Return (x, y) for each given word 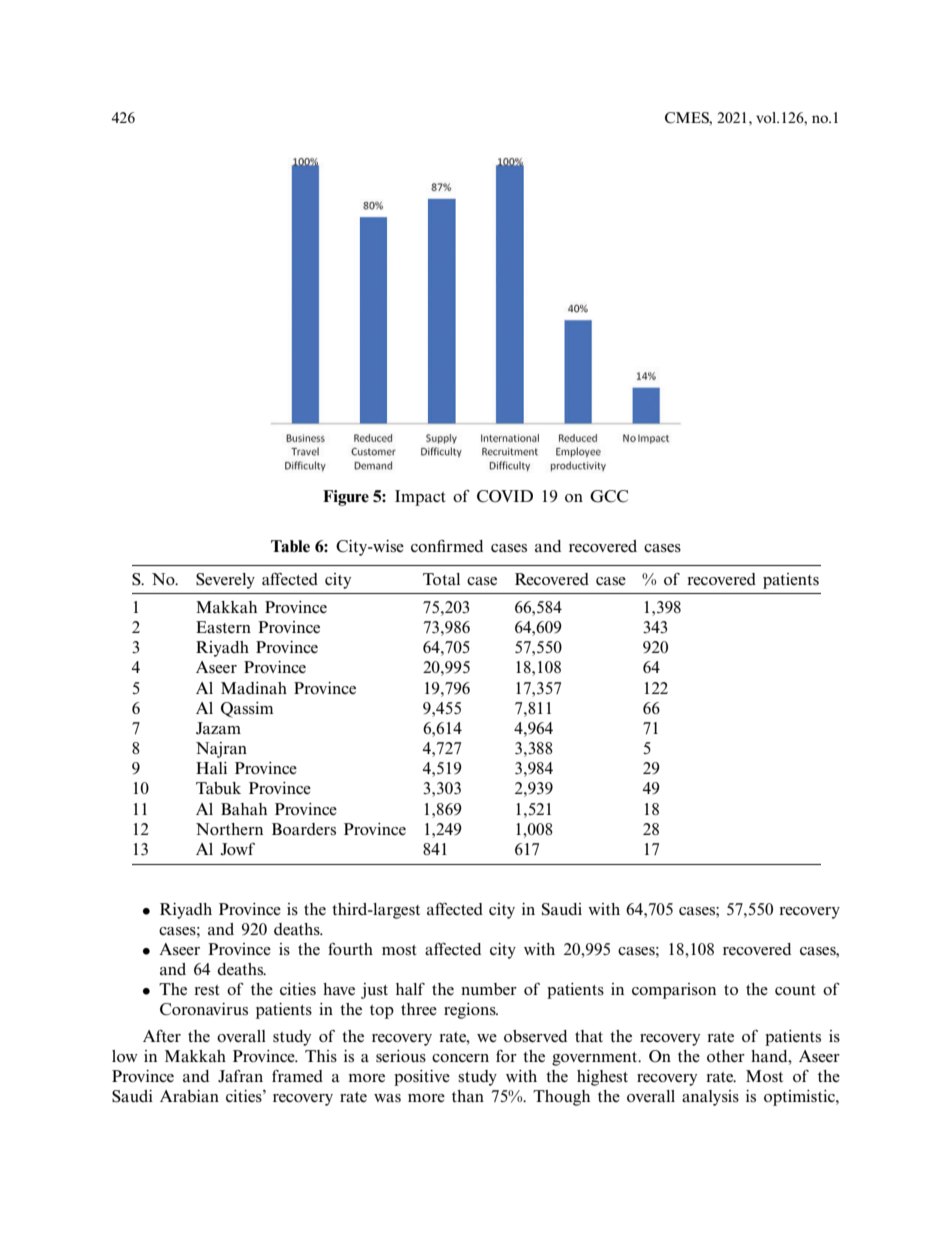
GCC (609, 496)
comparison (674, 991)
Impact (420, 498)
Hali (211, 768)
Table (290, 546)
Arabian (189, 1096)
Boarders (304, 829)
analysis (710, 1098)
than (468, 1096)
